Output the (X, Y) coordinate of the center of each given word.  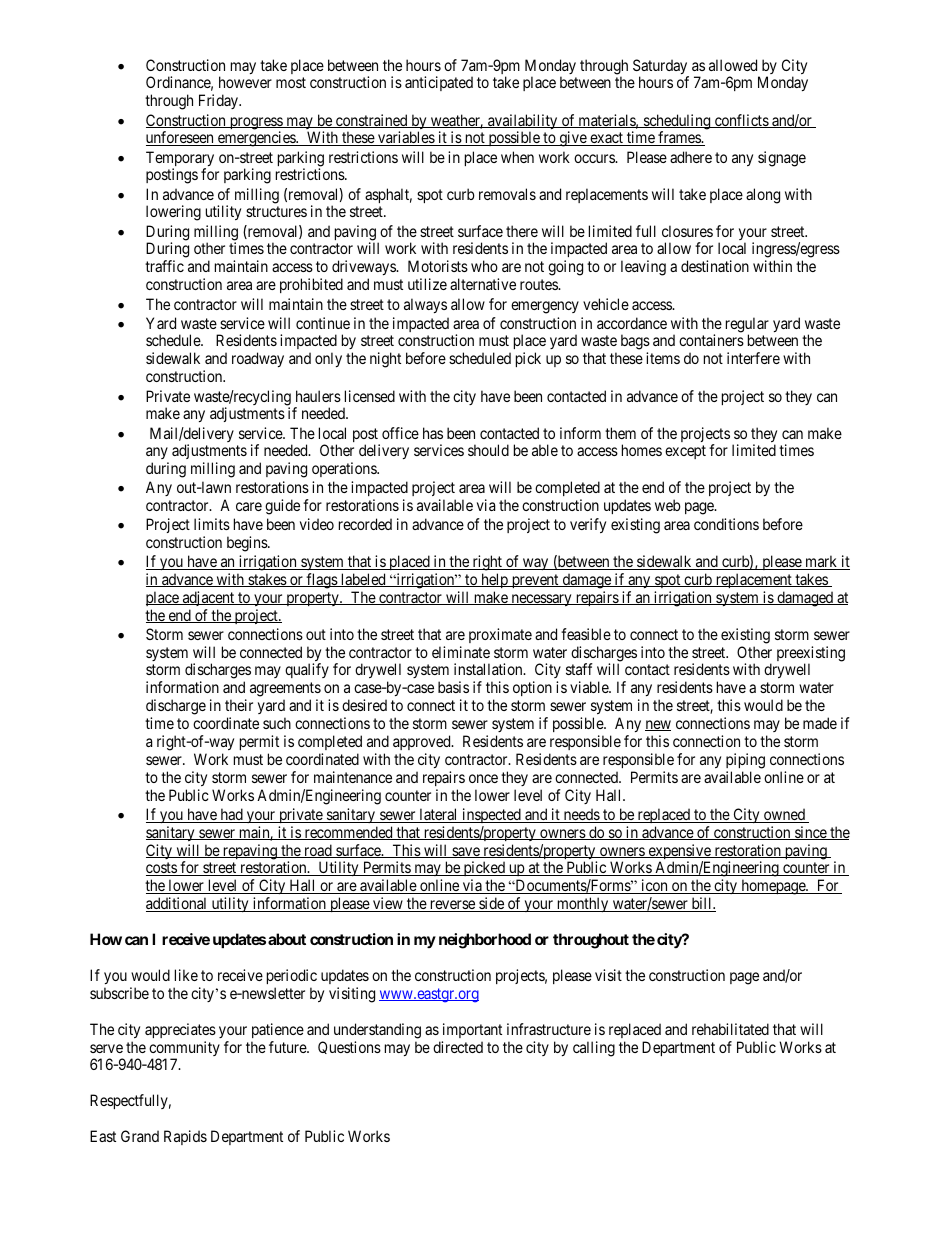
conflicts (741, 121)
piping (745, 761)
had (231, 815)
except (685, 452)
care (249, 506)
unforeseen (181, 138)
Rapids (185, 1137)
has (433, 433)
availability (523, 123)
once (483, 778)
